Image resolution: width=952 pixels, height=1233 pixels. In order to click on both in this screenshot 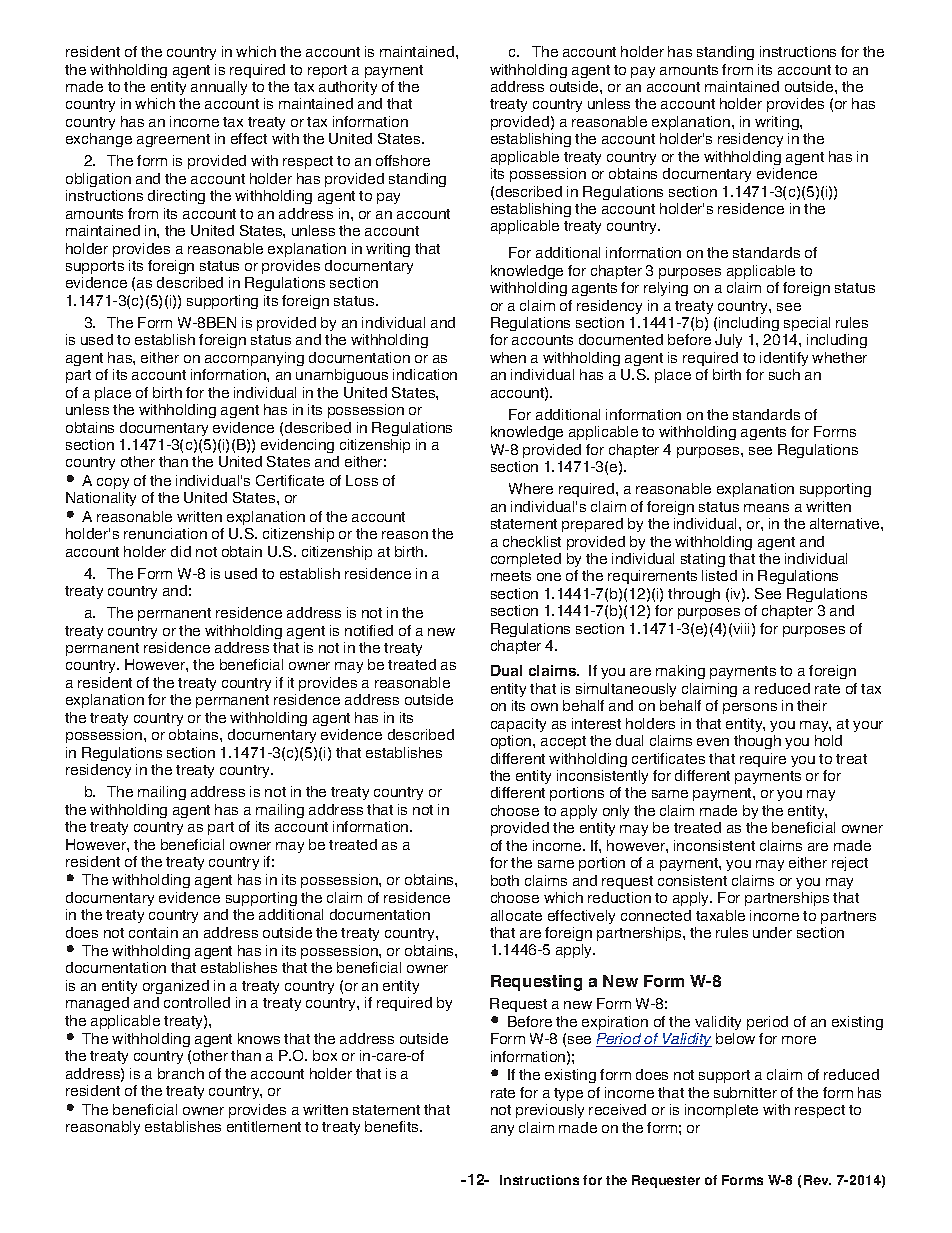, I will do `click(505, 880)`.
